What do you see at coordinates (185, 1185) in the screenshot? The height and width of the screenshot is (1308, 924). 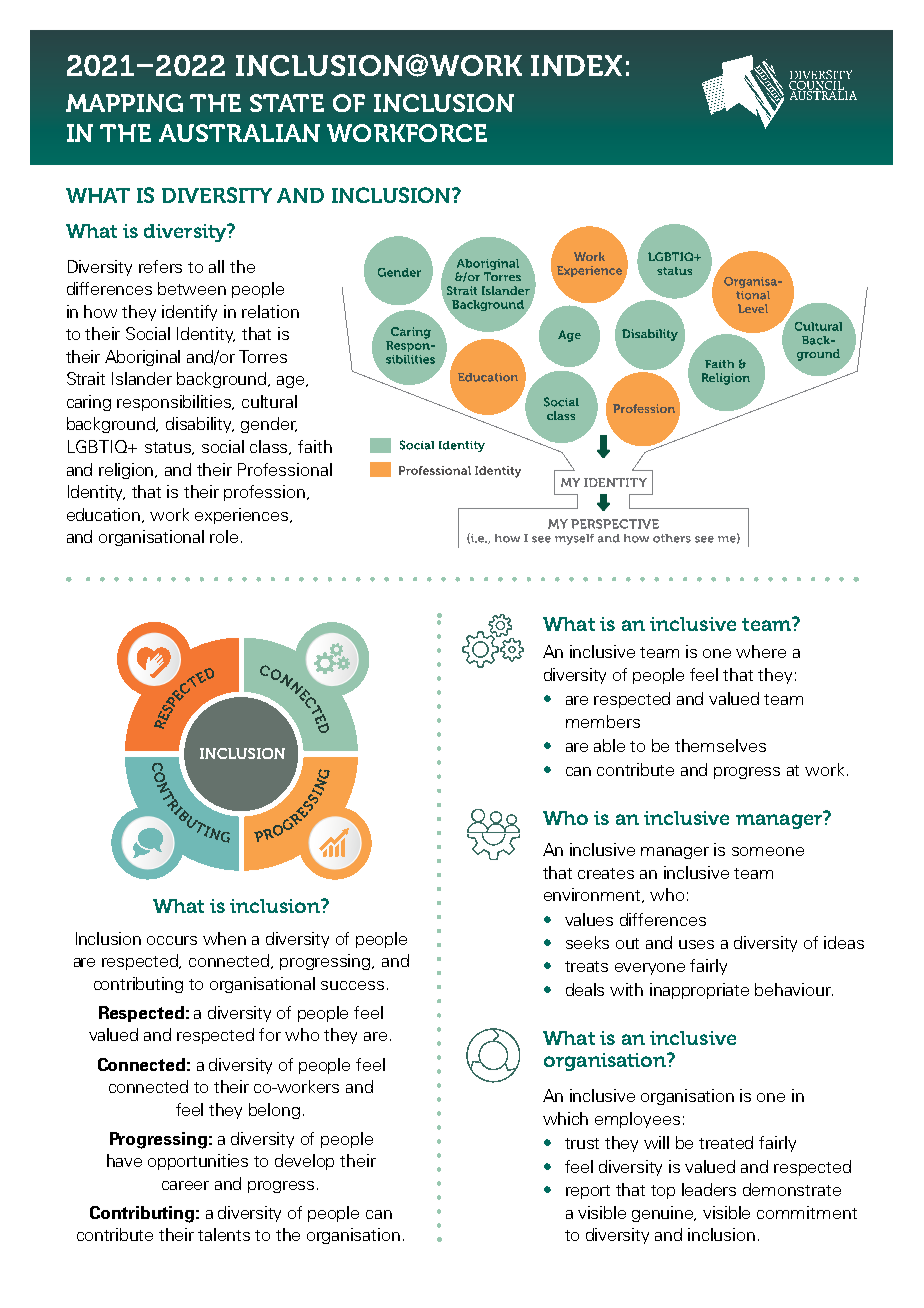 I see `career` at bounding box center [185, 1185].
